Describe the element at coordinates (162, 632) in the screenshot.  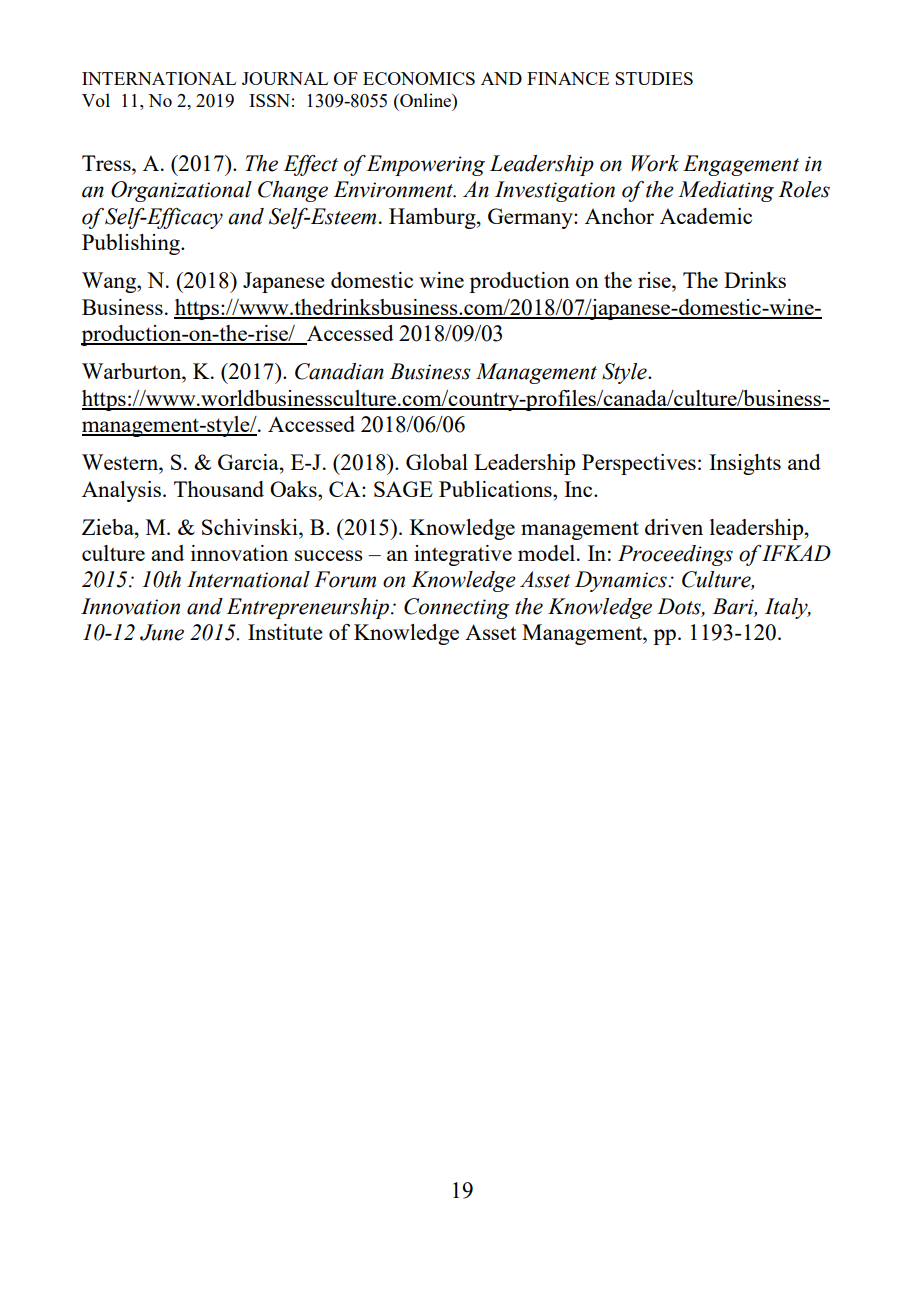
I see `June` at that location.
